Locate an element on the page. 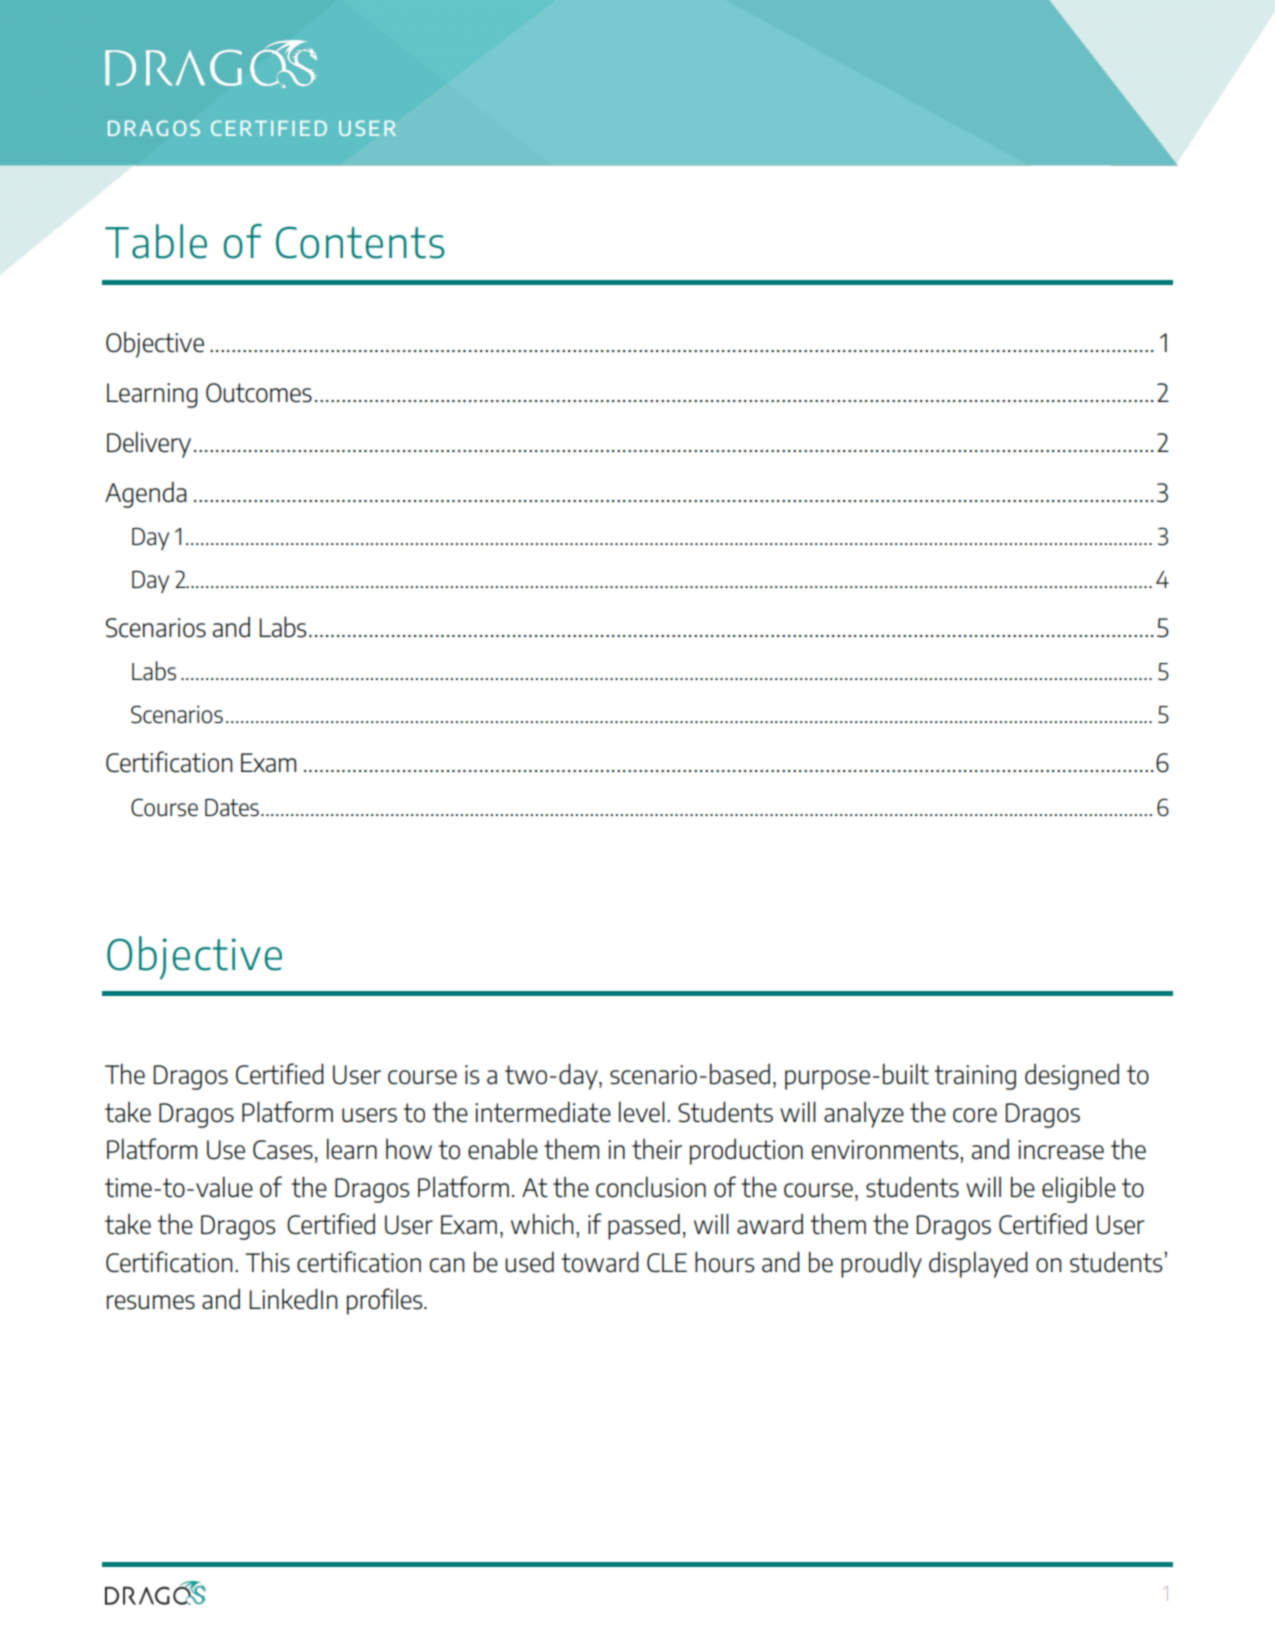 The height and width of the image is (1650, 1275). This is located at coordinates (267, 1262).
